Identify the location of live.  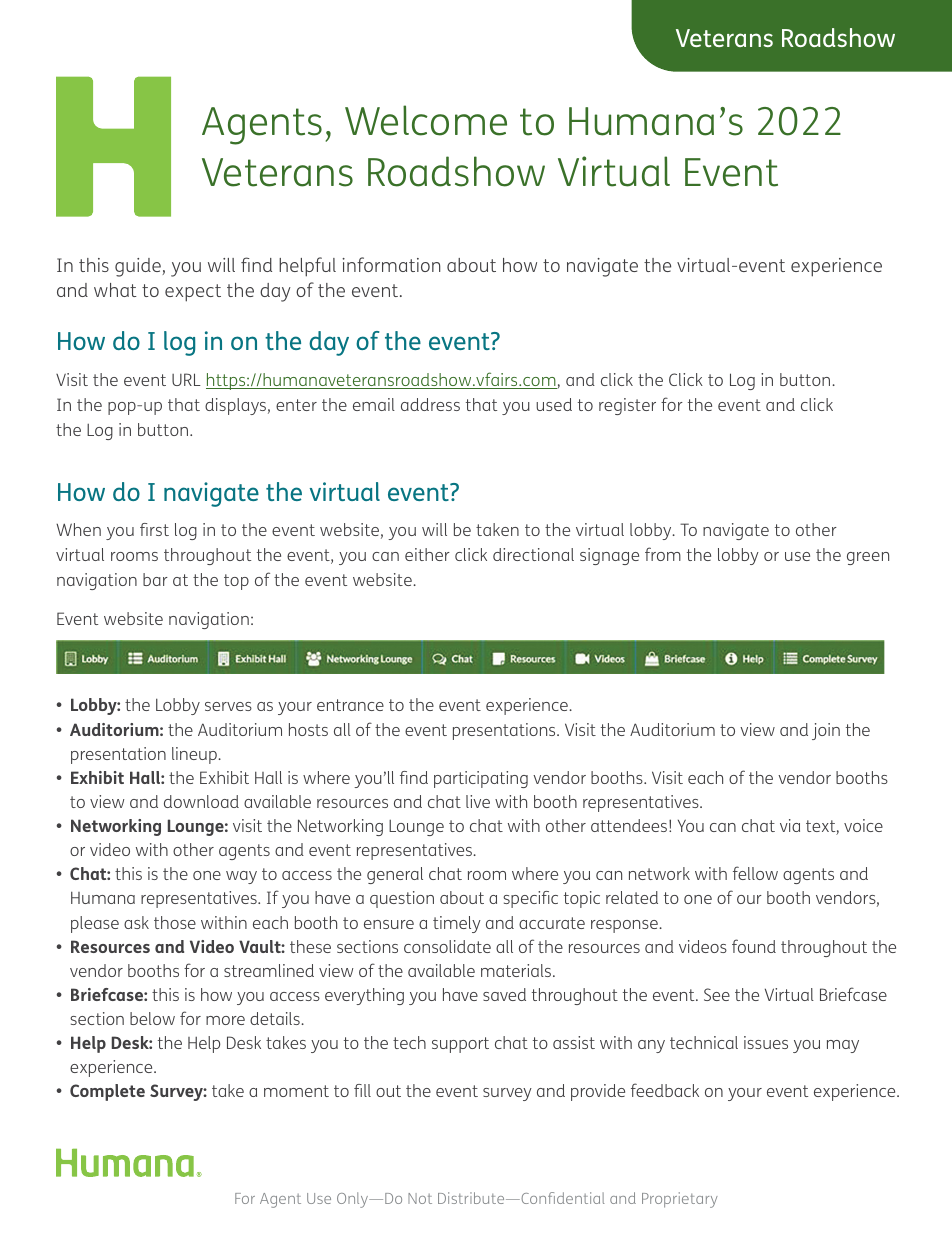
(478, 801).
